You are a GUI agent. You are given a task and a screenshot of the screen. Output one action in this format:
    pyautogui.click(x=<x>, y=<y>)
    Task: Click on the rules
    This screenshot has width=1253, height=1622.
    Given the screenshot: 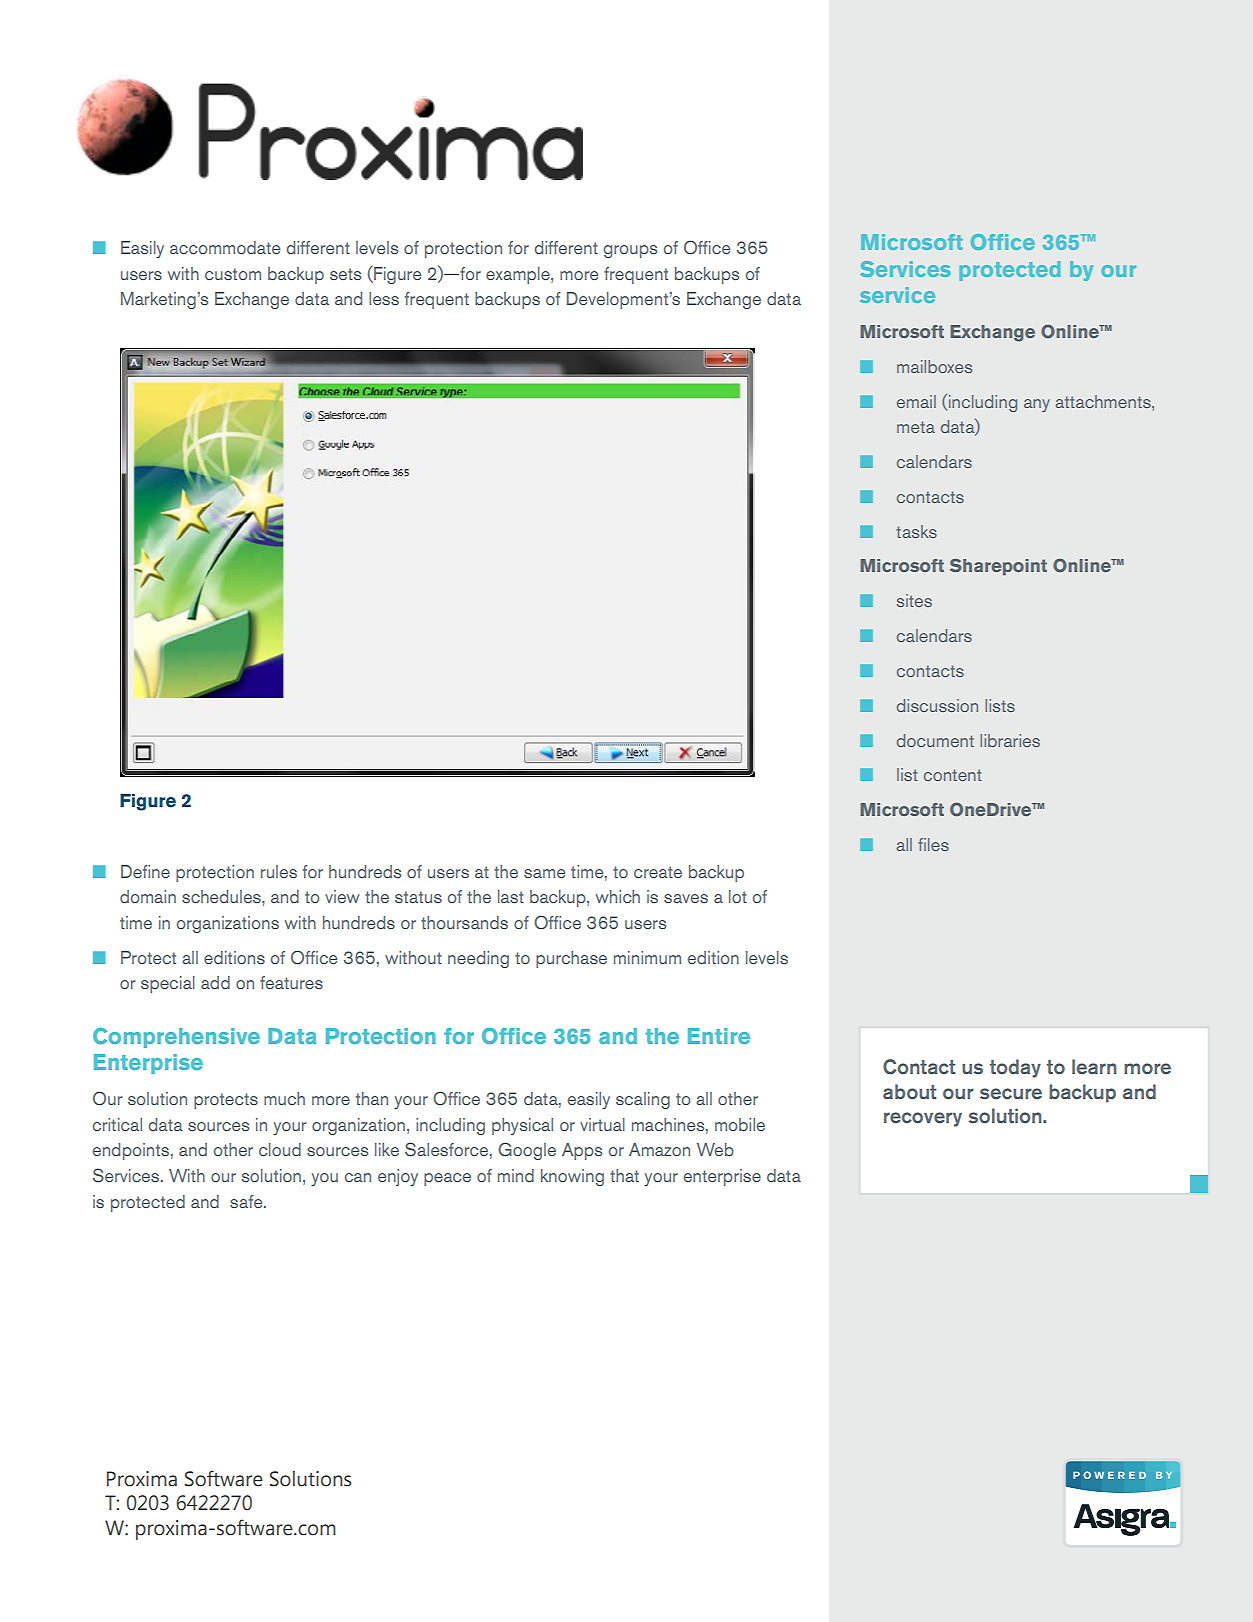 What is the action you would take?
    pyautogui.click(x=279, y=871)
